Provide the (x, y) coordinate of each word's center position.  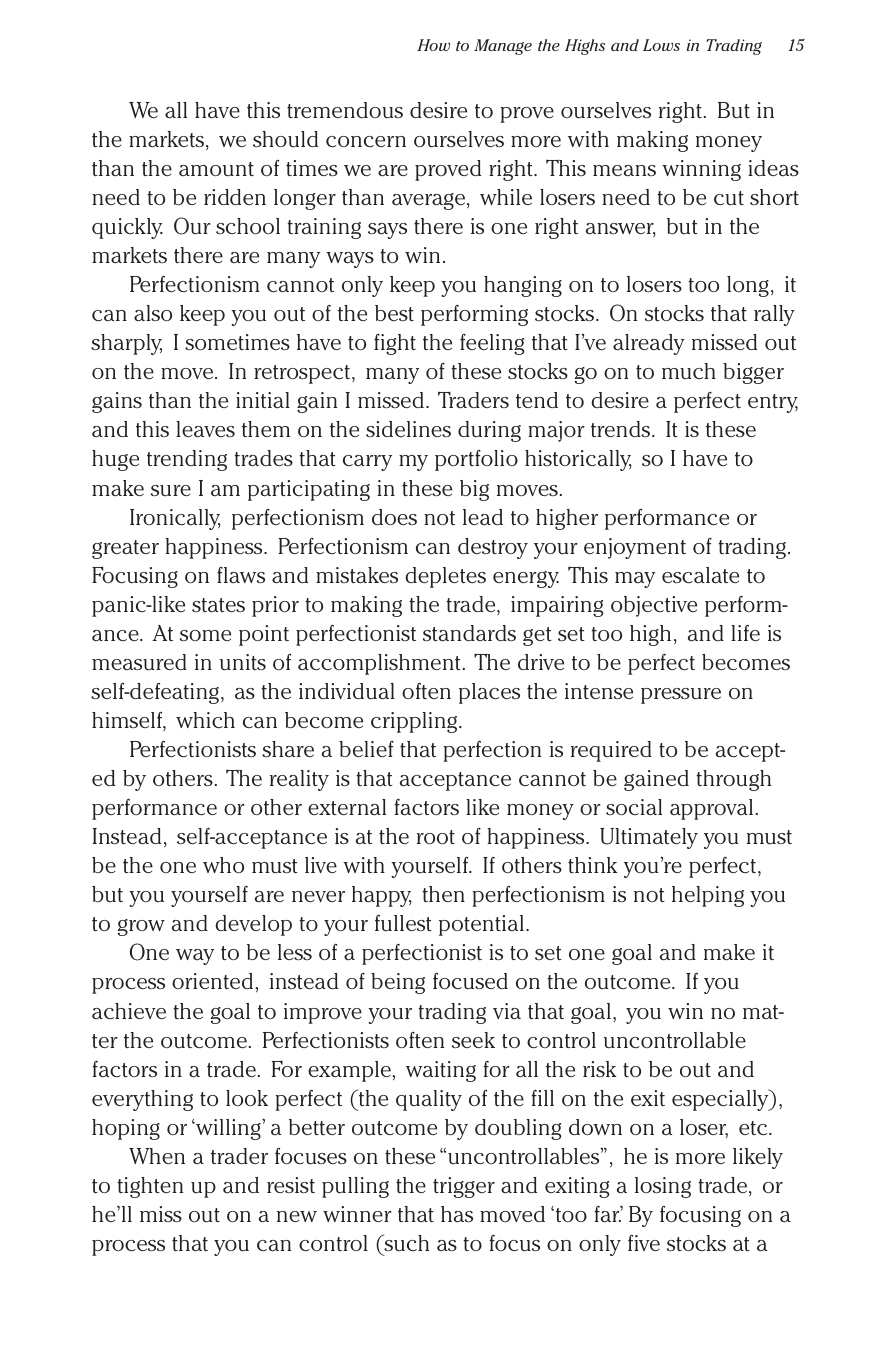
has (457, 1214)
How (433, 45)
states (218, 605)
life (745, 632)
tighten (150, 1187)
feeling (492, 344)
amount (216, 169)
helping (708, 896)
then (443, 894)
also (153, 313)
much (689, 371)
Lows (661, 45)
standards (469, 633)
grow (141, 927)
